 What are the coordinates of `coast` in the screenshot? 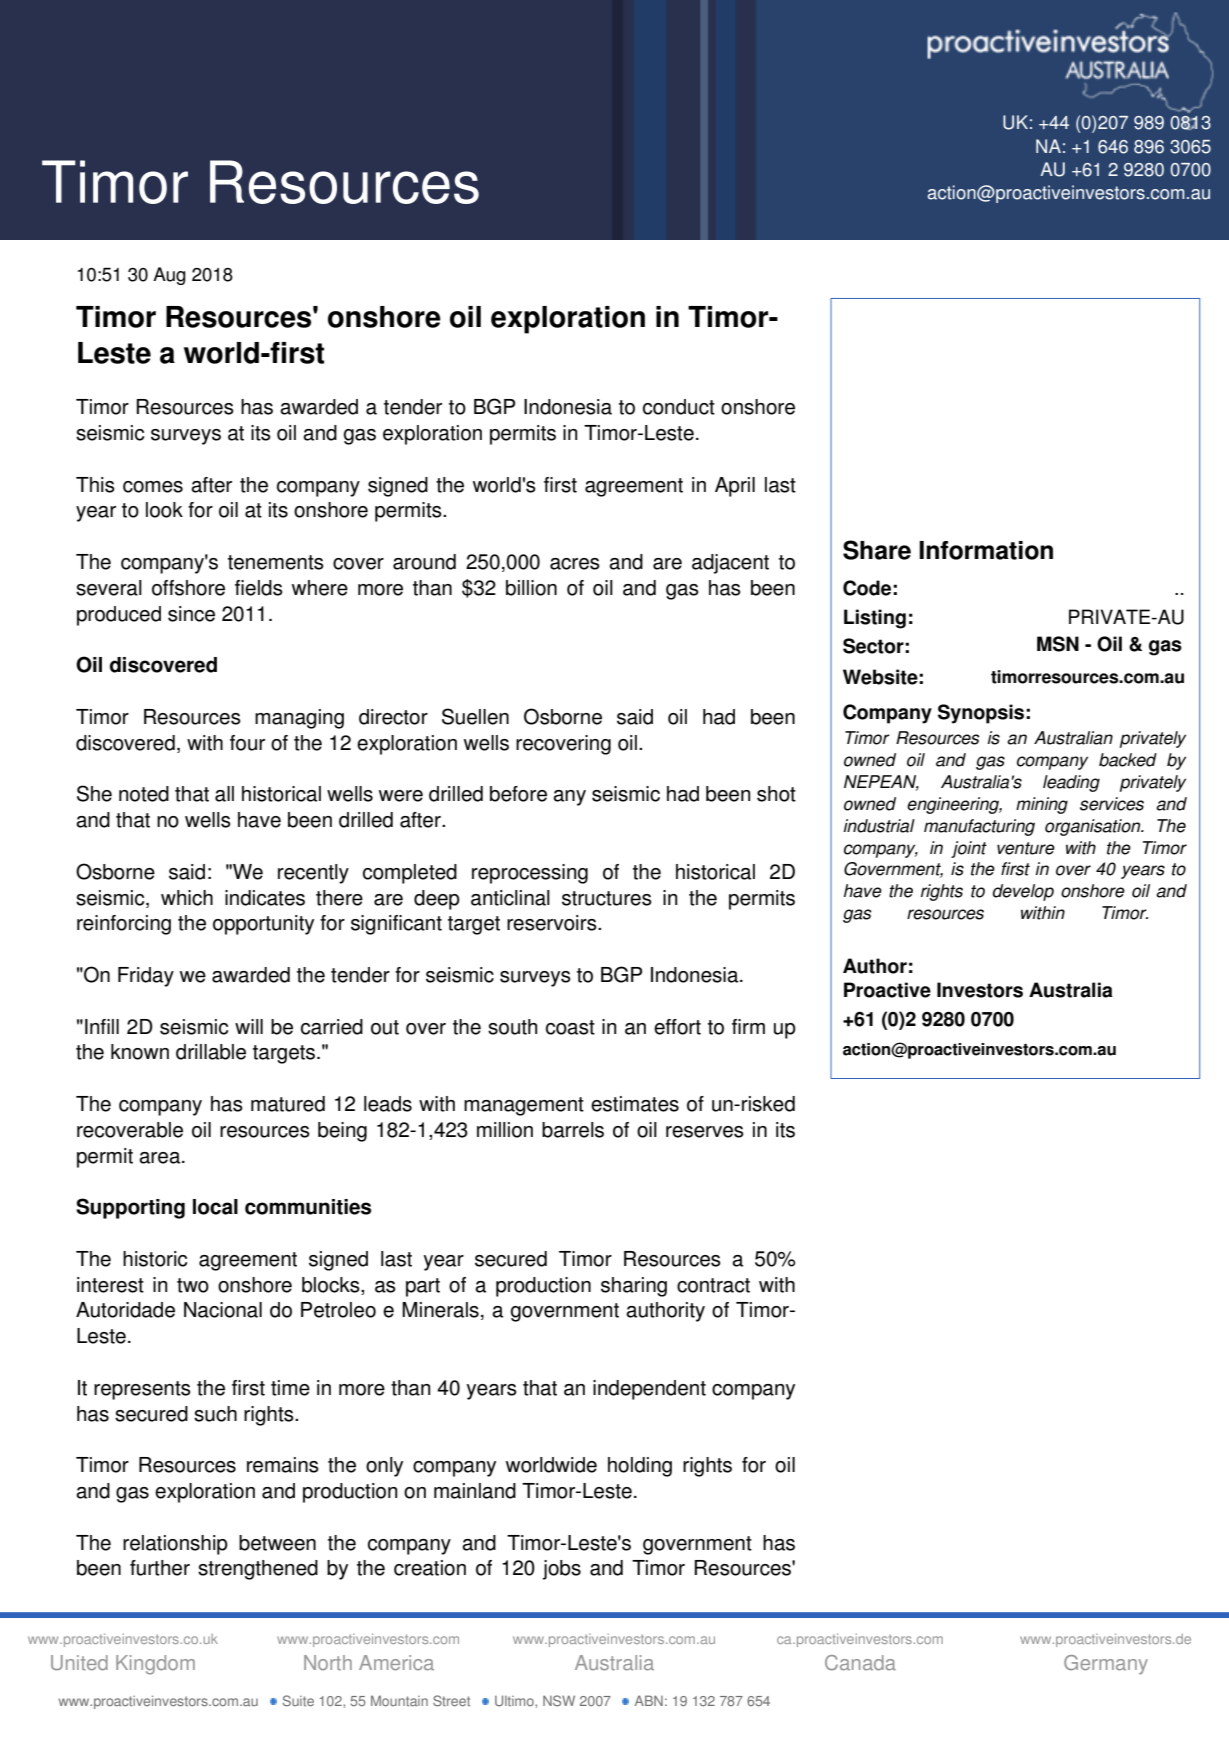 It's located at (570, 1027).
